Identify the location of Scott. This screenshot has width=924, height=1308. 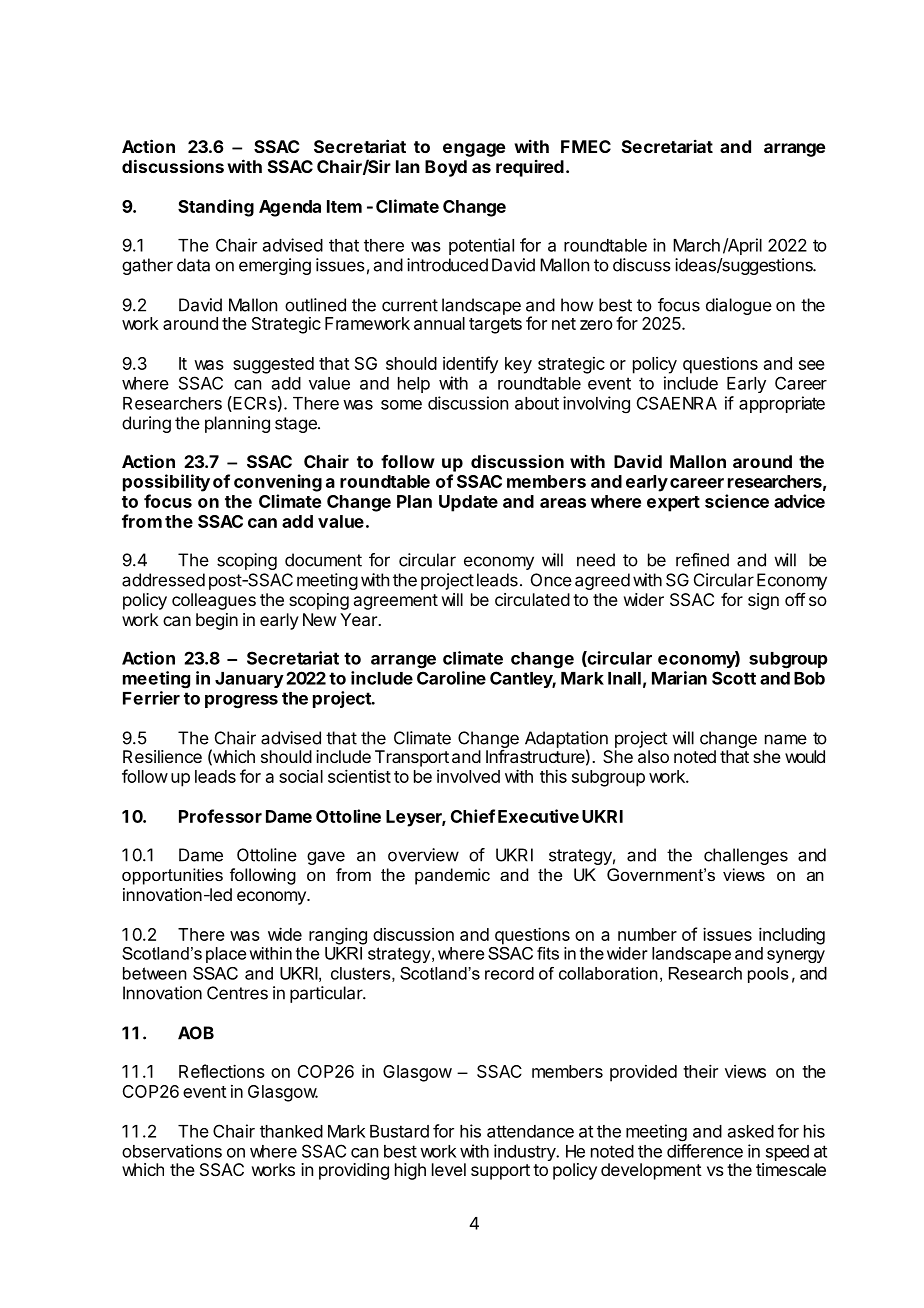
(734, 678).
